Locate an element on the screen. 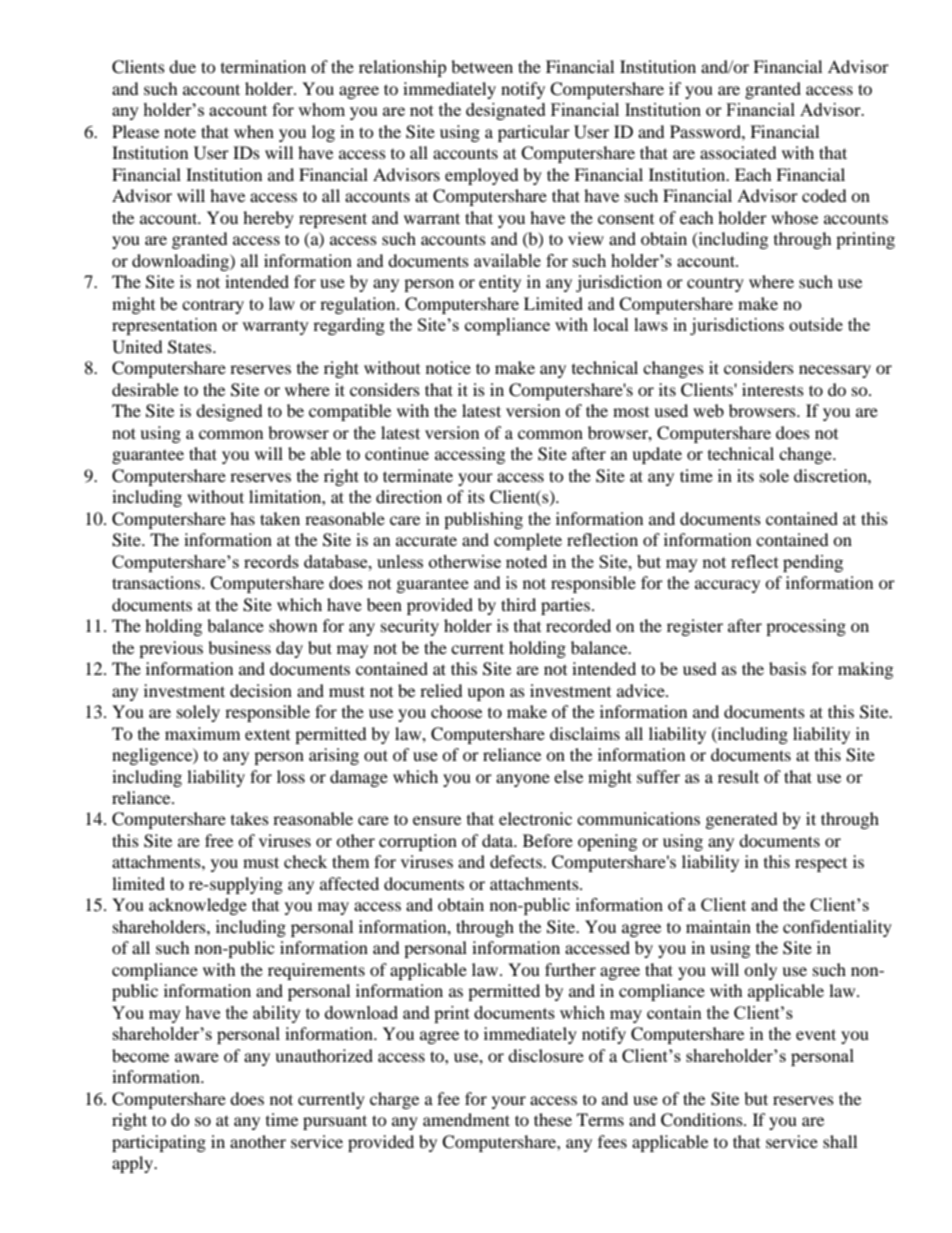  participating is located at coordinates (159, 1143).
